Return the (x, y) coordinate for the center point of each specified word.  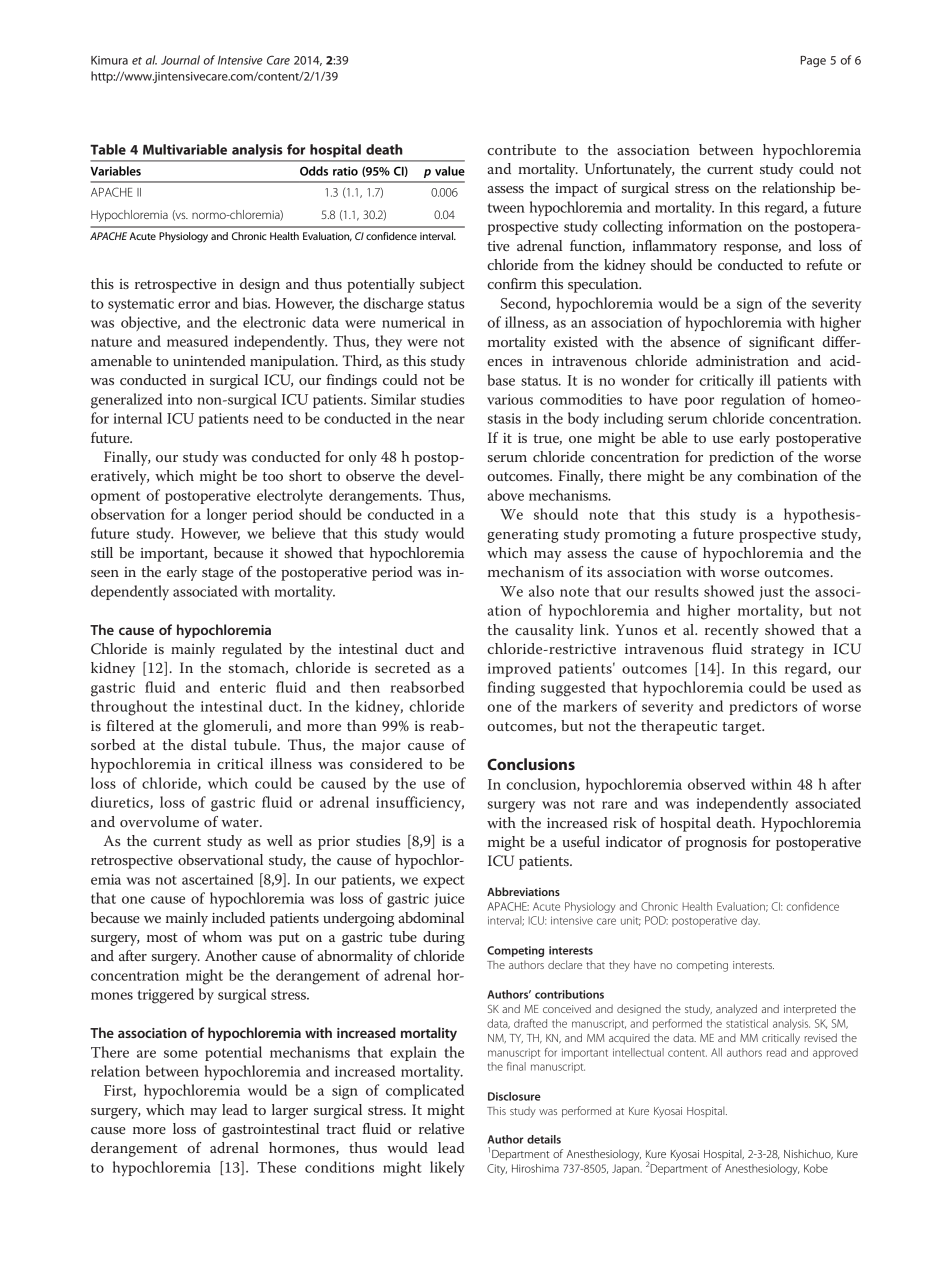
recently (732, 631)
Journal (180, 60)
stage (218, 574)
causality (544, 631)
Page (813, 61)
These (276, 1167)
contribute (521, 149)
